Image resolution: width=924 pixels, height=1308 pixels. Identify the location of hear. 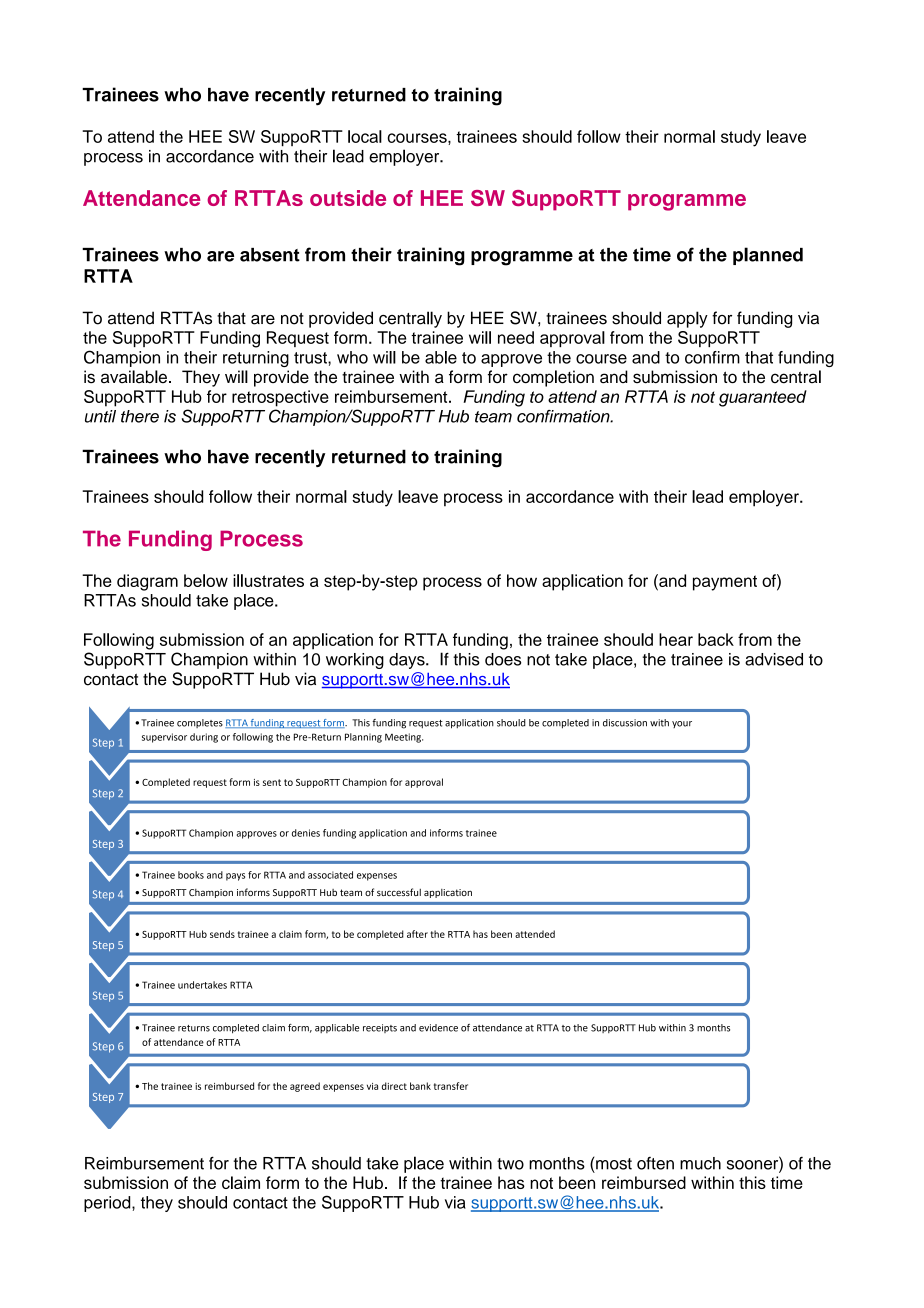
(676, 639).
